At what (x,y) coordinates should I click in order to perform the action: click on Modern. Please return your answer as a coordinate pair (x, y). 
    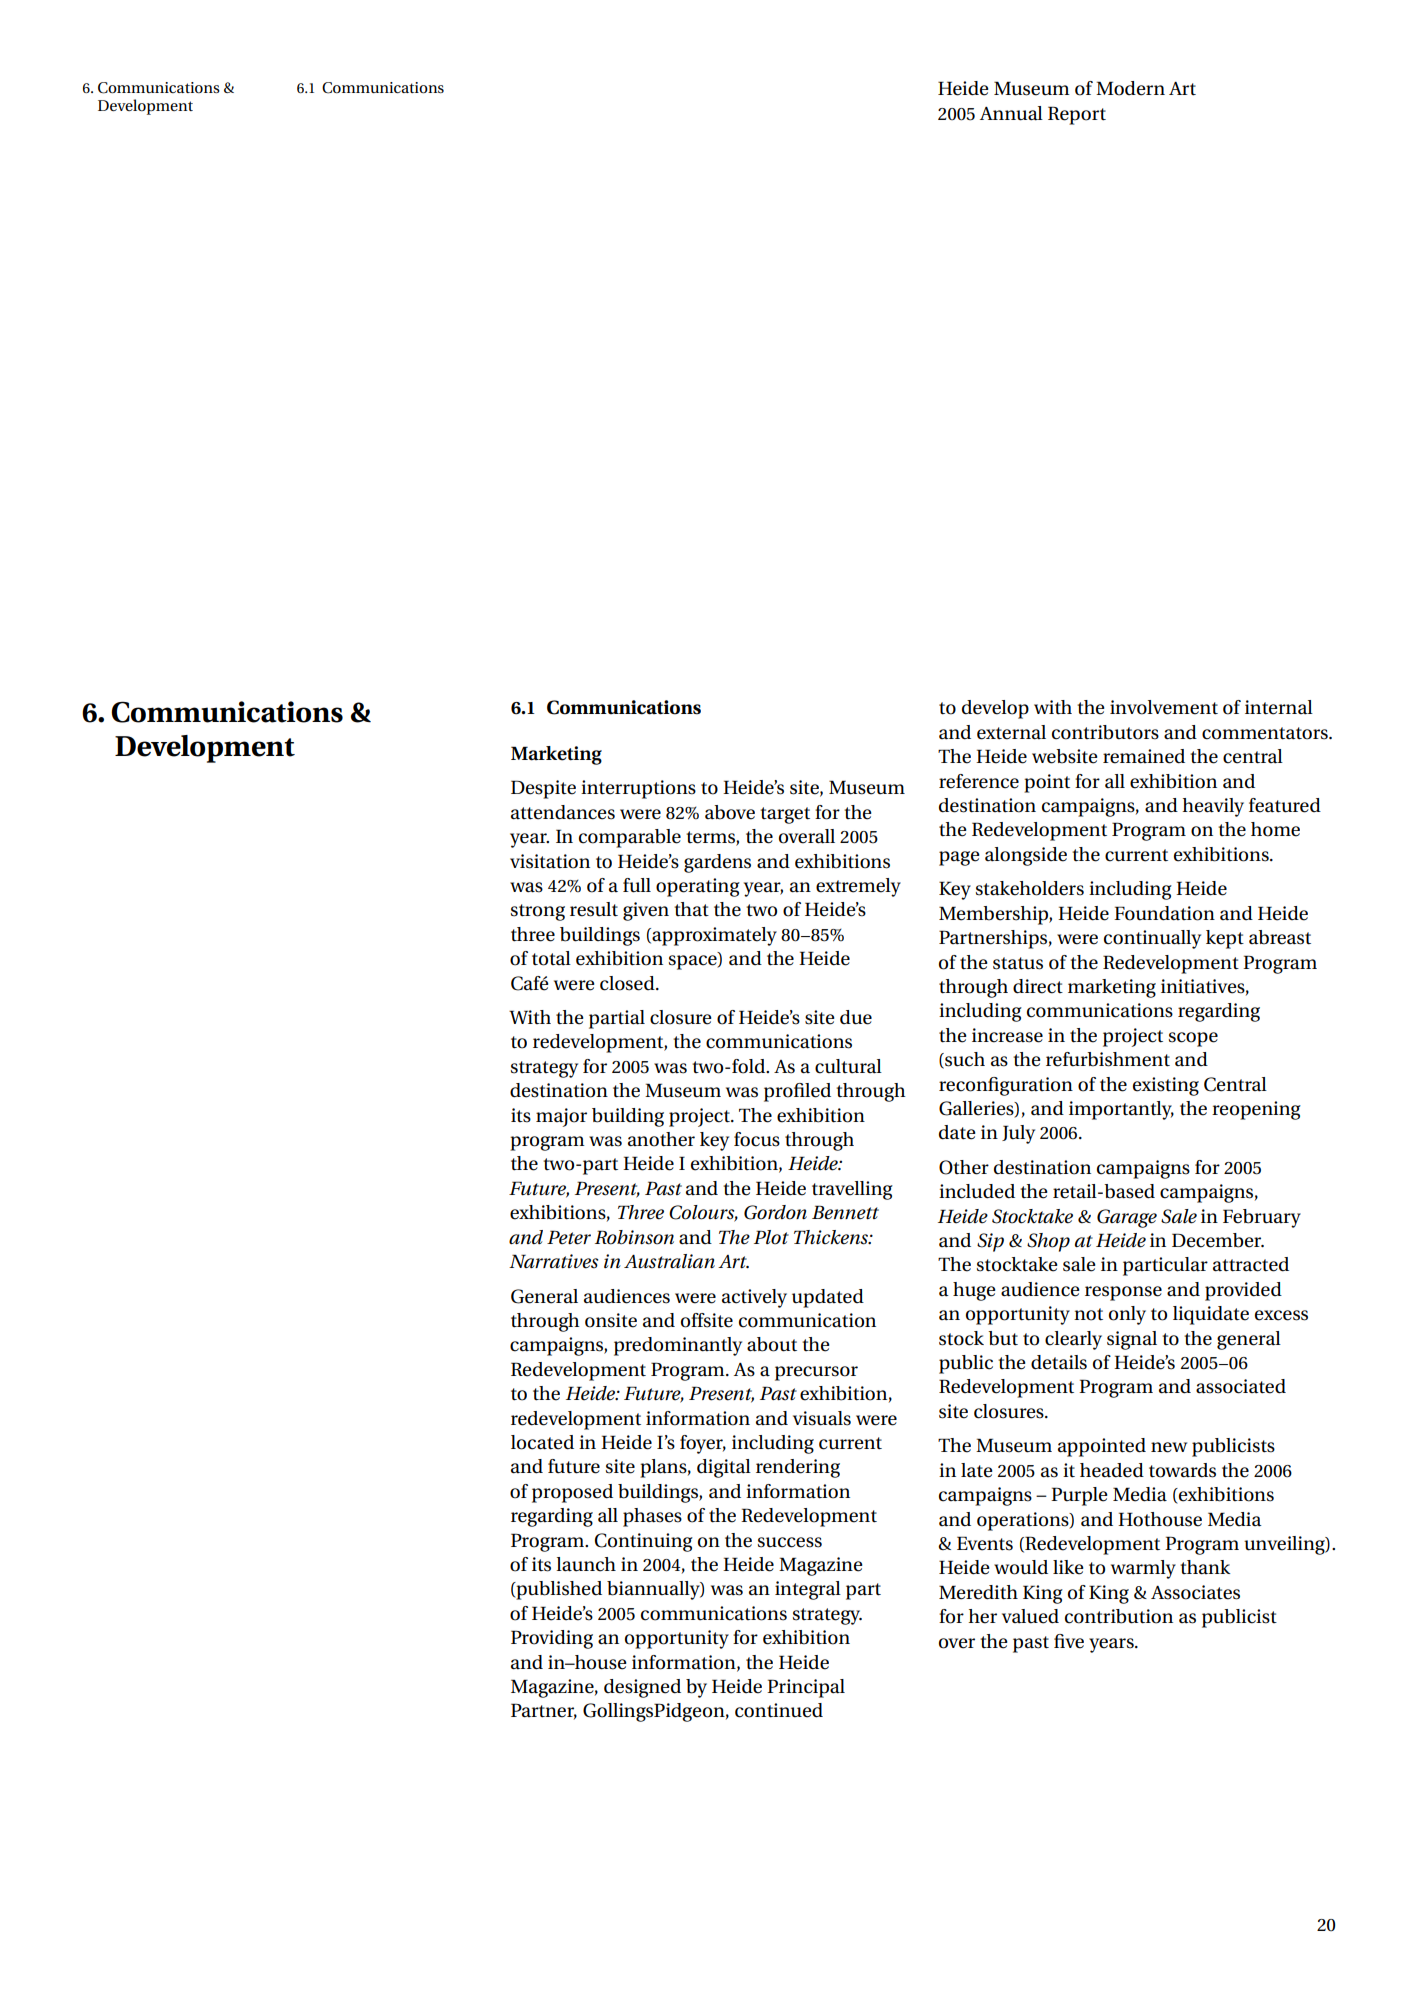
    Looking at the image, I should click on (1130, 88).
